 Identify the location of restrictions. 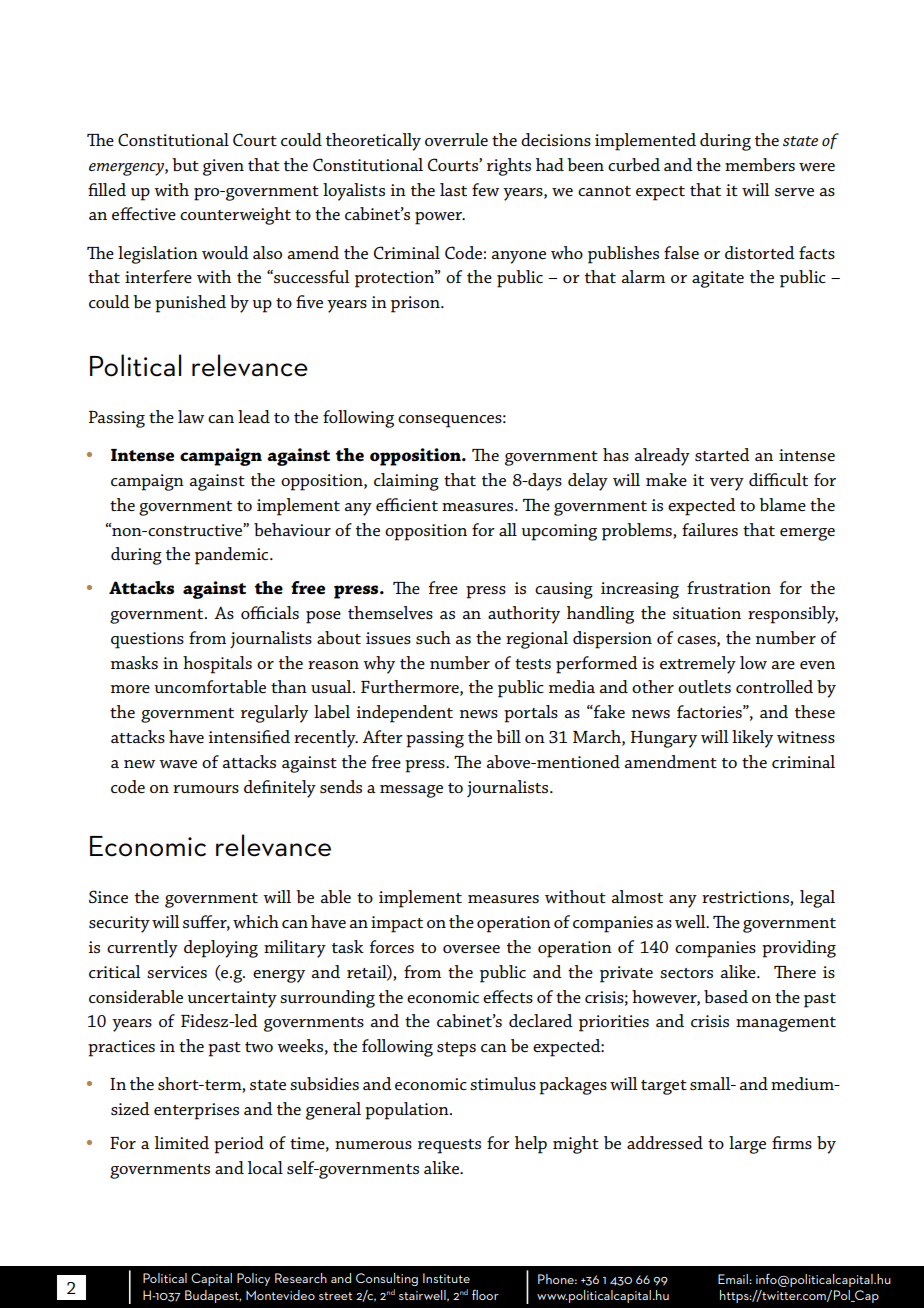
(746, 898).
